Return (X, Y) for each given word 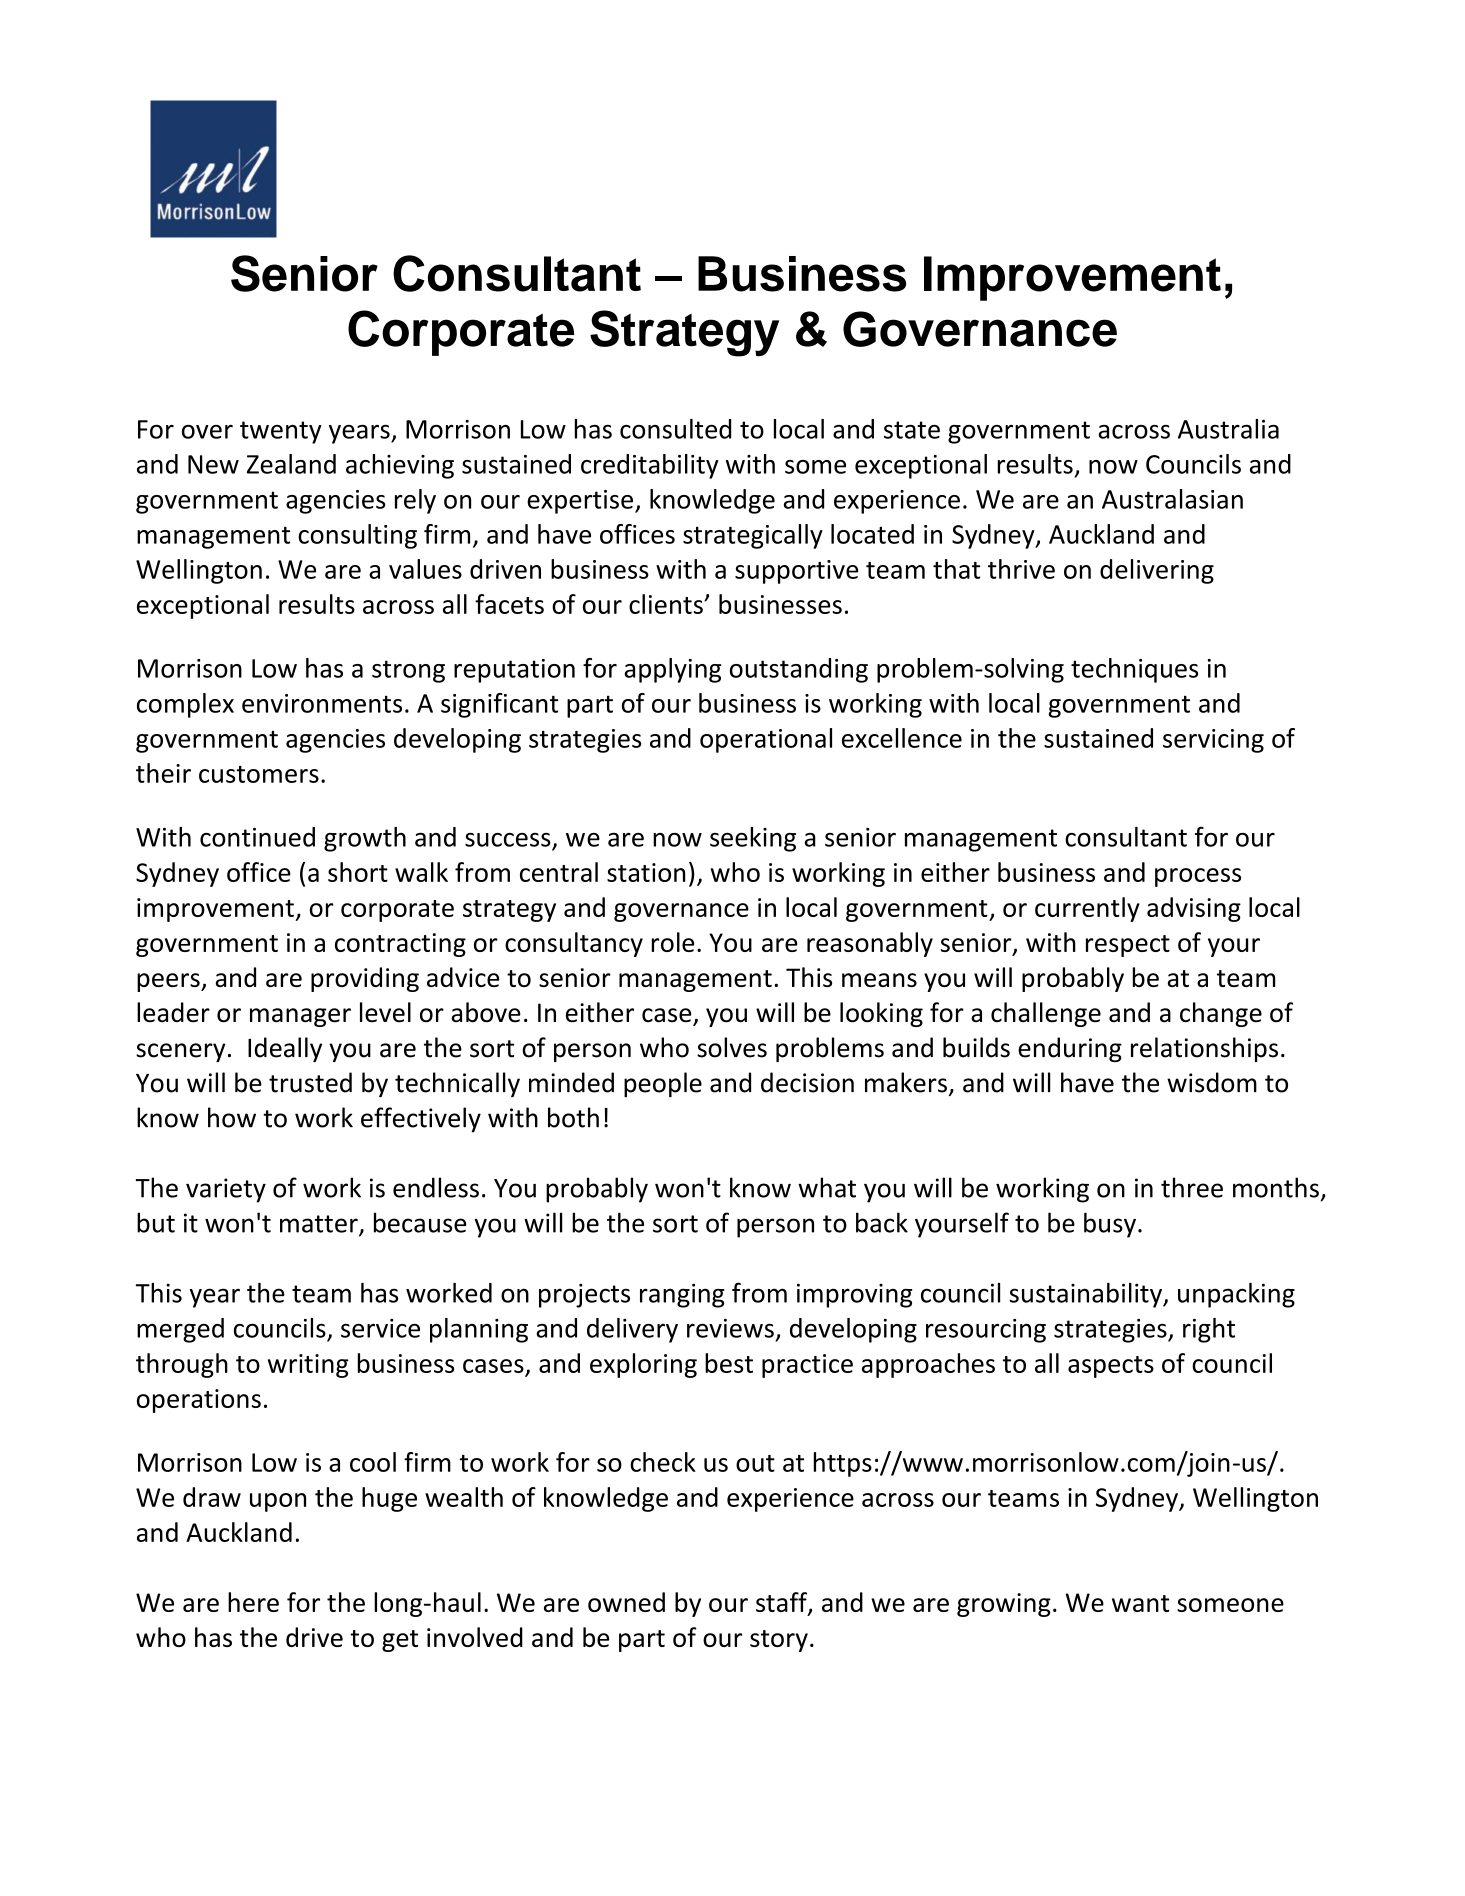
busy (1110, 1225)
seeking (753, 839)
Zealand (291, 464)
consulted (675, 429)
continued (257, 837)
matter (320, 1225)
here (253, 1602)
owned (626, 1602)
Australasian (1172, 499)
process (1198, 877)
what (827, 1187)
